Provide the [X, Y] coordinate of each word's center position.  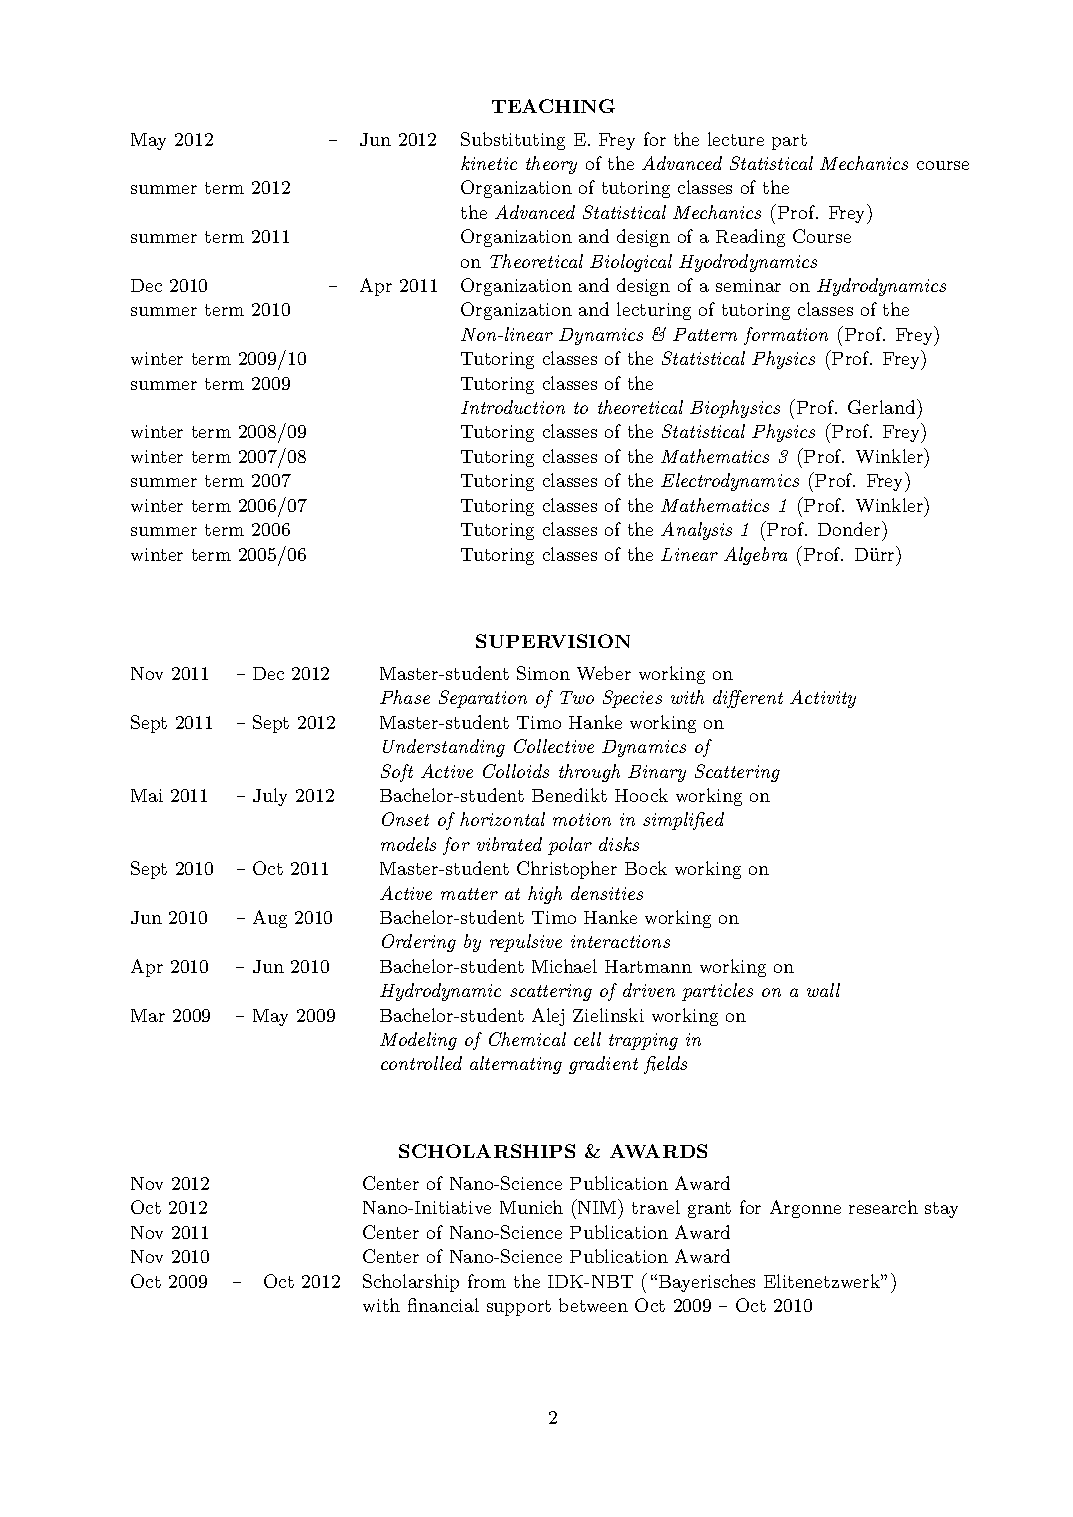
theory [551, 165]
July [270, 797]
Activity [823, 699]
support [519, 1308]
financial [443, 1305]
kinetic [489, 163]
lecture [736, 139]
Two [577, 697]
